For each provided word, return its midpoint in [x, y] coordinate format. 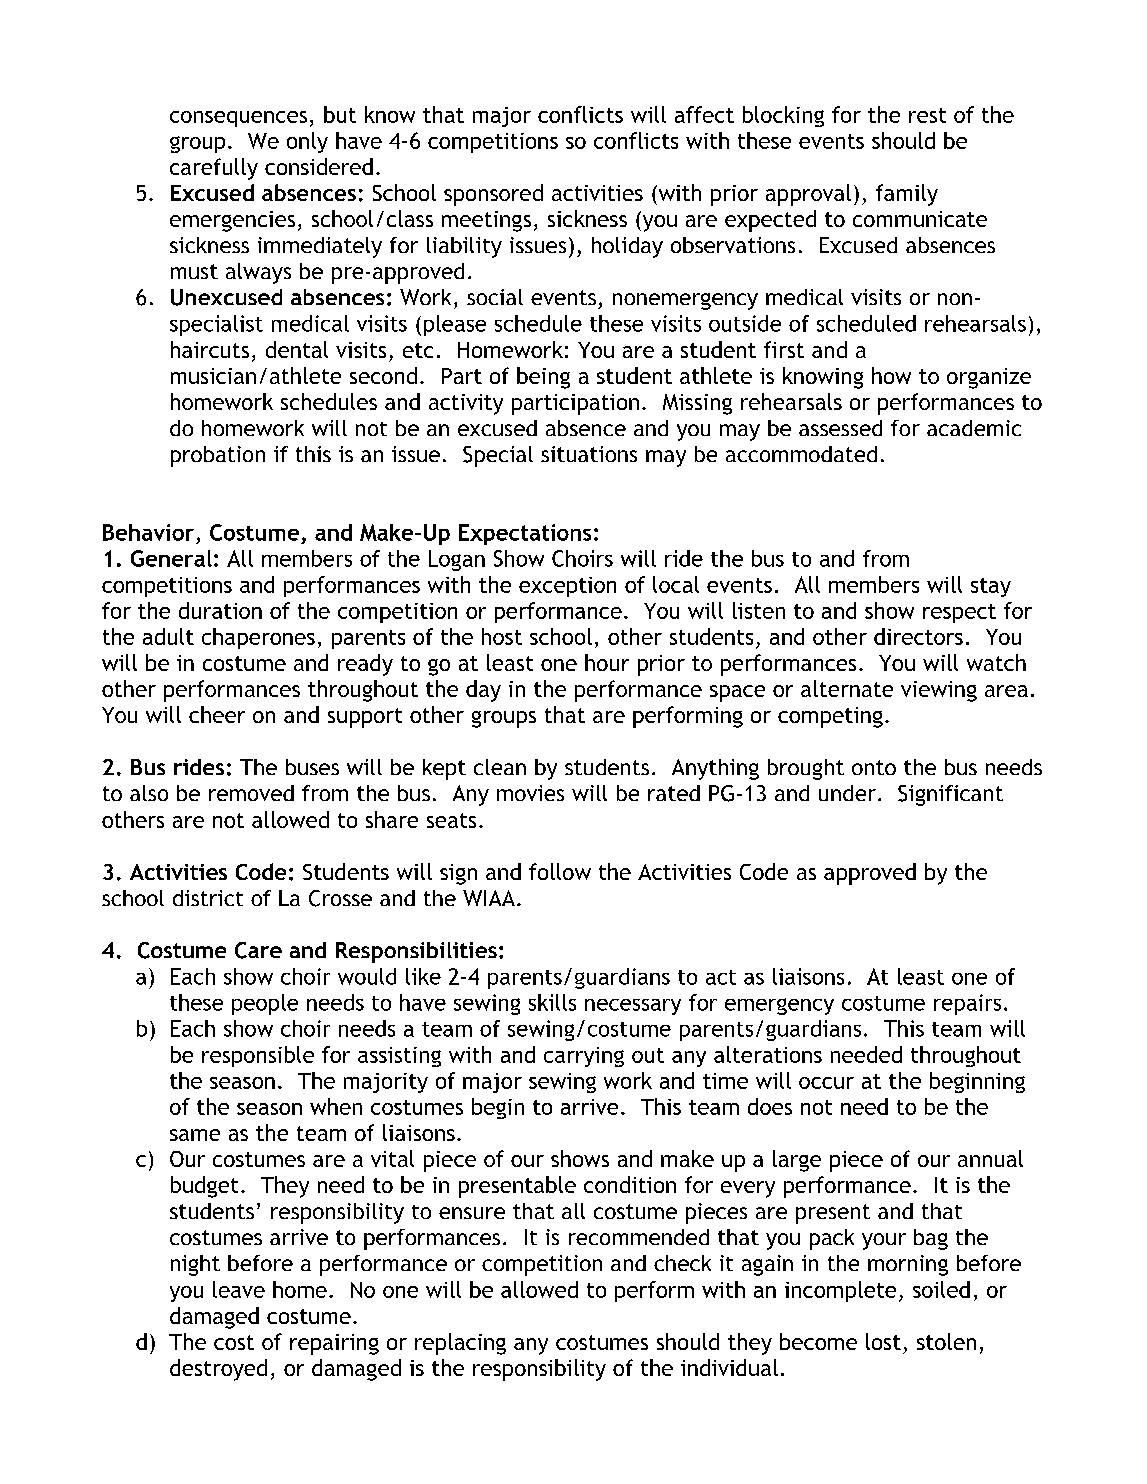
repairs [967, 1004]
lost [883, 1341]
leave [239, 1289]
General [171, 558]
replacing [460, 1344]
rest [927, 115]
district [208, 898]
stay [991, 587]
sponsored [493, 195]
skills [552, 1002]
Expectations [525, 534]
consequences [238, 119]
